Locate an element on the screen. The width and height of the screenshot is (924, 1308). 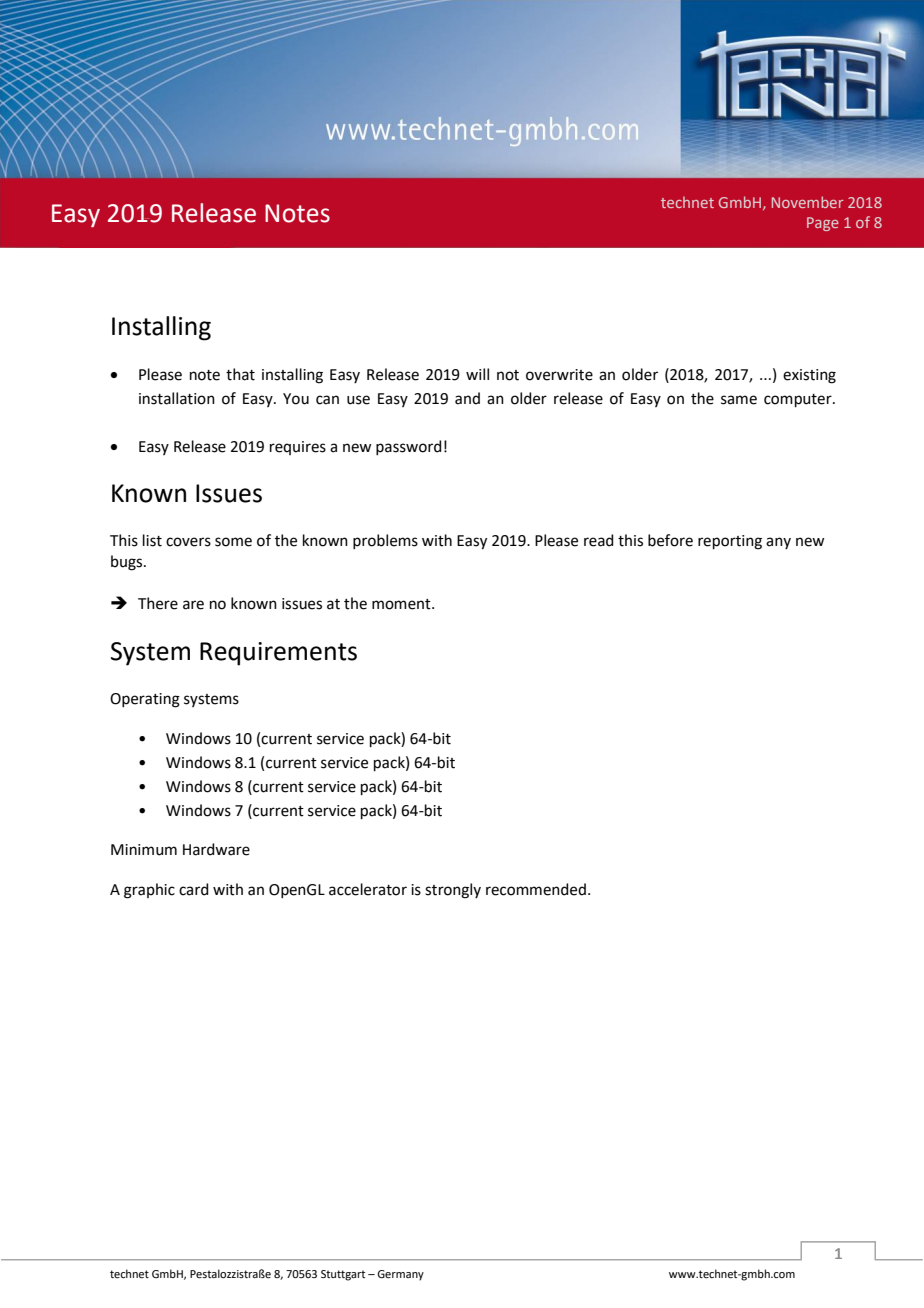
November is located at coordinates (808, 202).
